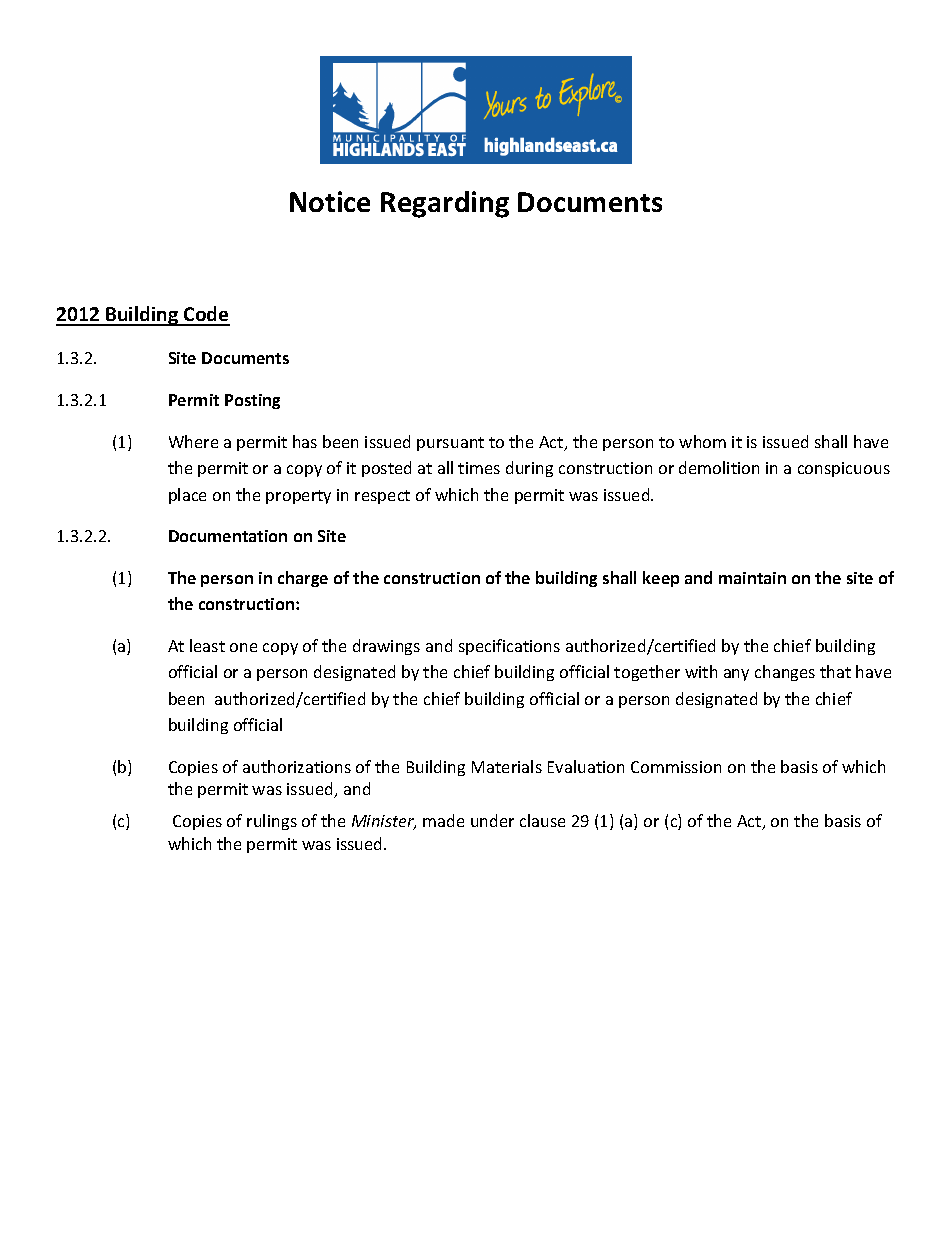  I want to click on rulings, so click(272, 822).
